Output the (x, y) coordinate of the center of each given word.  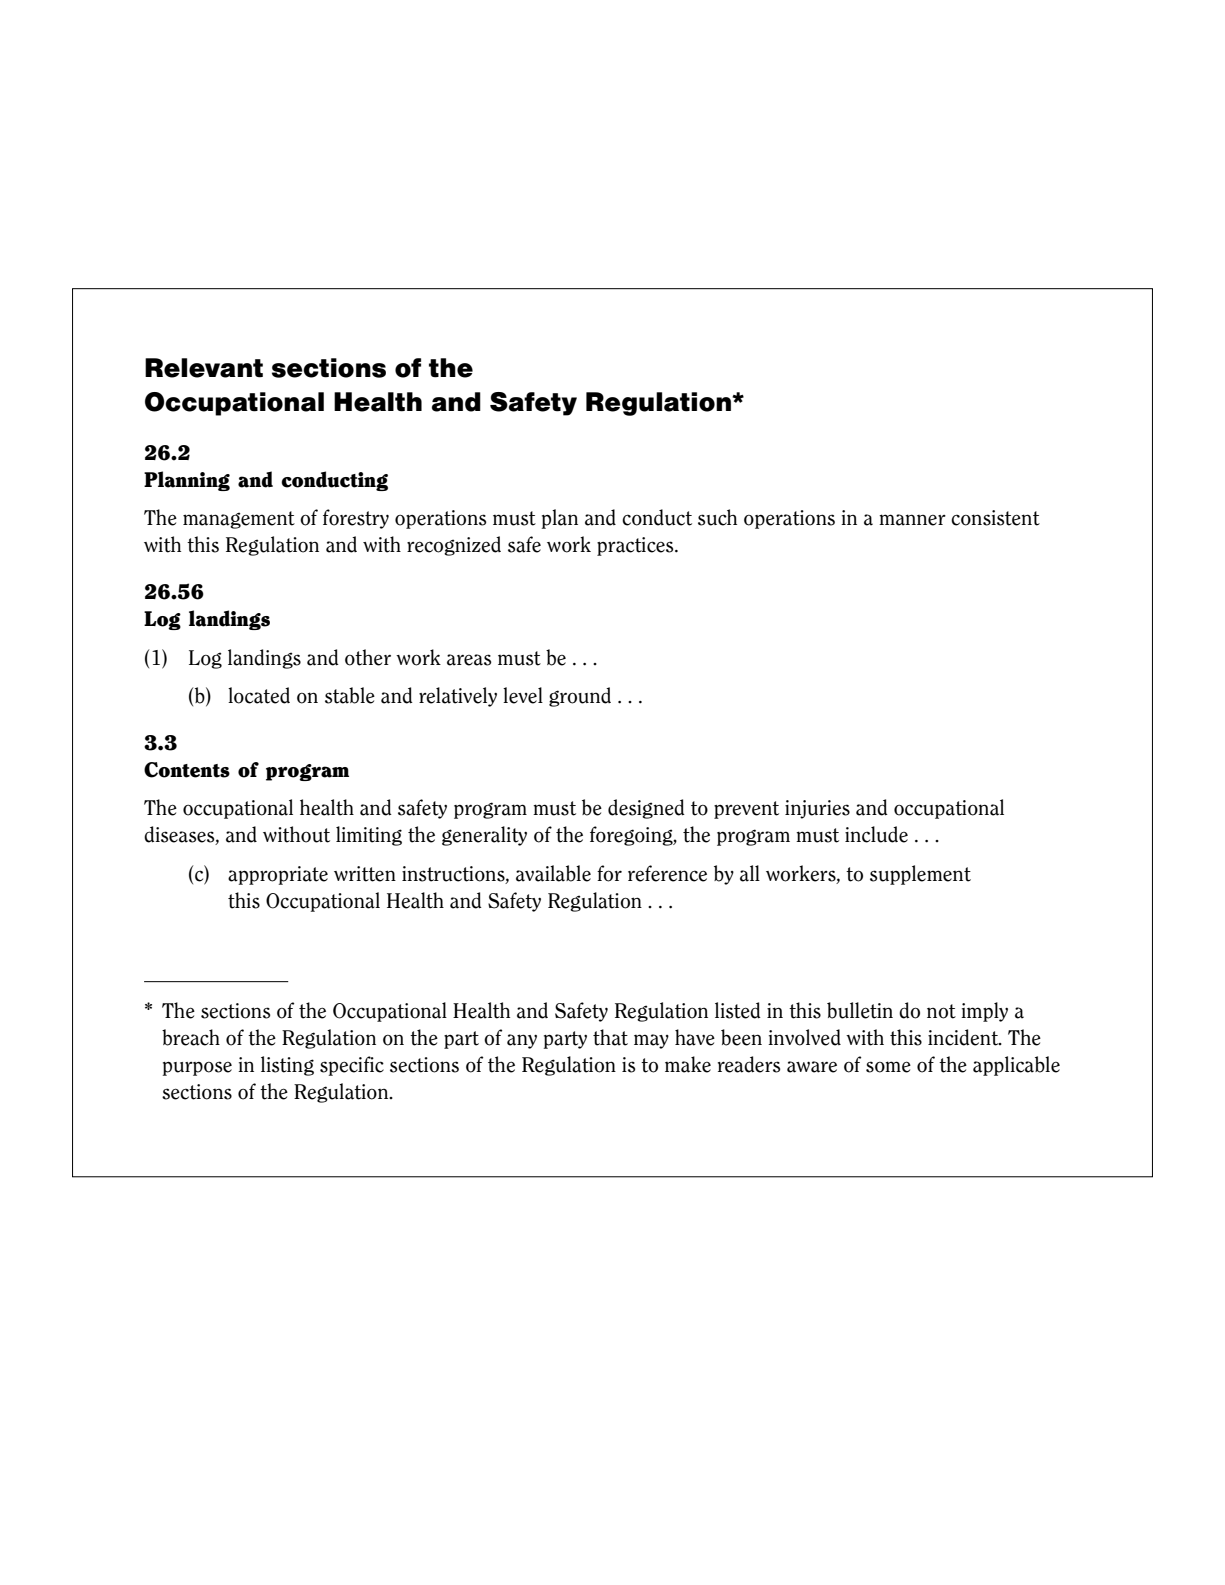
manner (912, 520)
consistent (995, 518)
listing (287, 1066)
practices (636, 546)
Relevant (204, 368)
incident (964, 1037)
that (610, 1037)
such (717, 517)
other (368, 657)
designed (646, 809)
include (876, 834)
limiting (369, 836)
